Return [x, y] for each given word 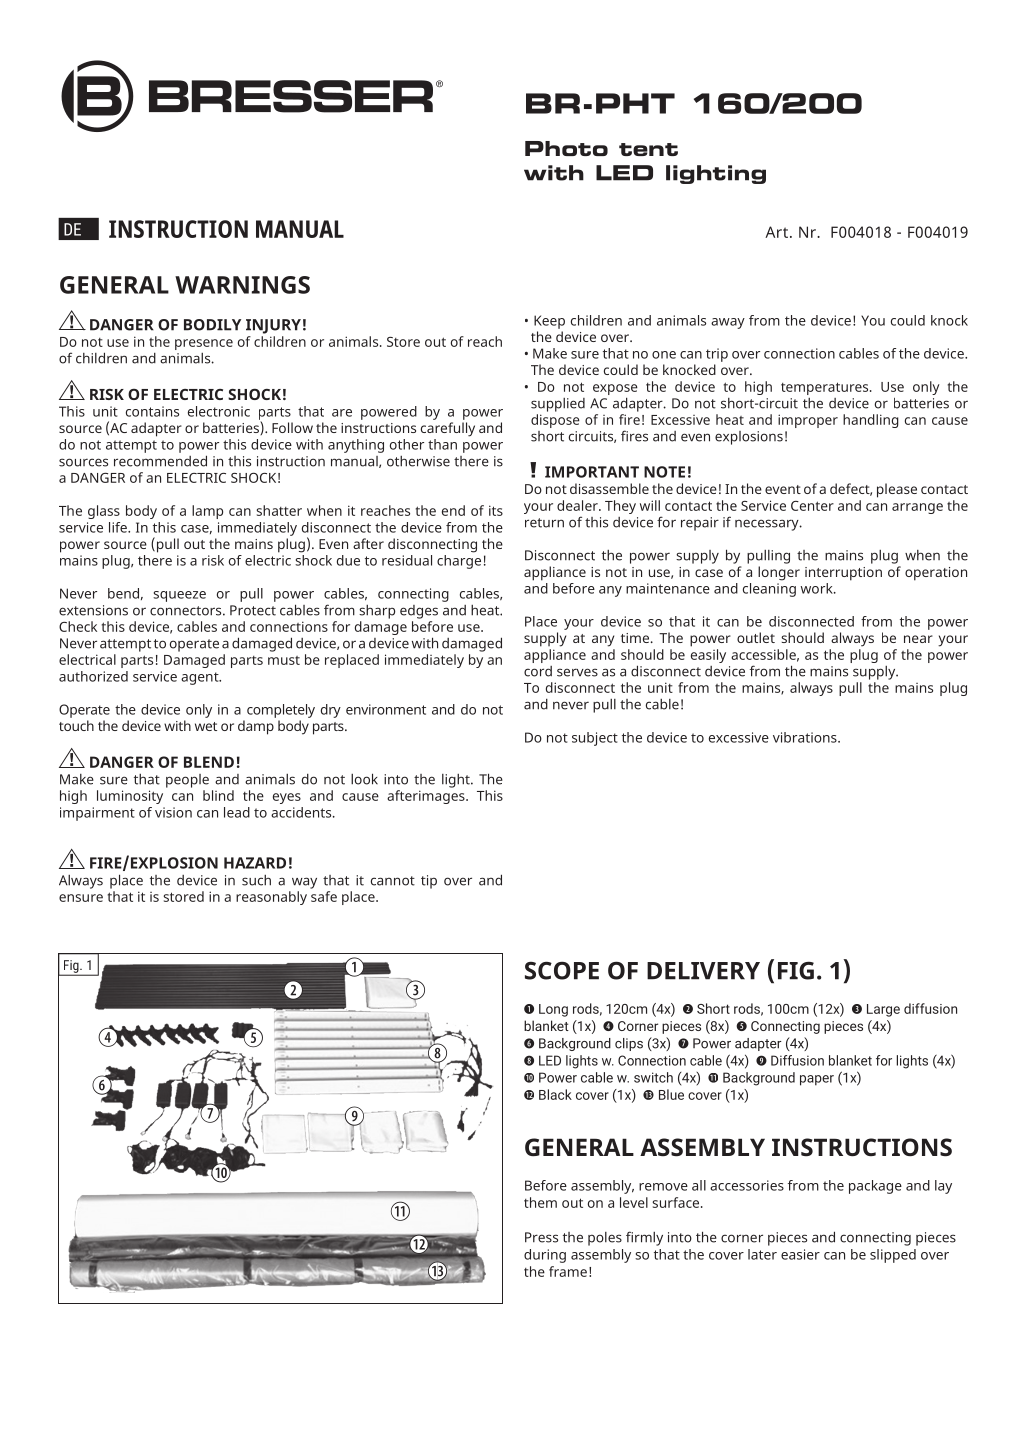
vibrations [806, 737]
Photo [566, 148]
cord [538, 671]
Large [883, 1010]
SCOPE [562, 970]
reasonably [271, 898]
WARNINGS [242, 285]
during [545, 1256]
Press [541, 1237]
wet [206, 726]
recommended [160, 461]
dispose [555, 421]
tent [648, 149]
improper [808, 421]
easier [800, 1254]
